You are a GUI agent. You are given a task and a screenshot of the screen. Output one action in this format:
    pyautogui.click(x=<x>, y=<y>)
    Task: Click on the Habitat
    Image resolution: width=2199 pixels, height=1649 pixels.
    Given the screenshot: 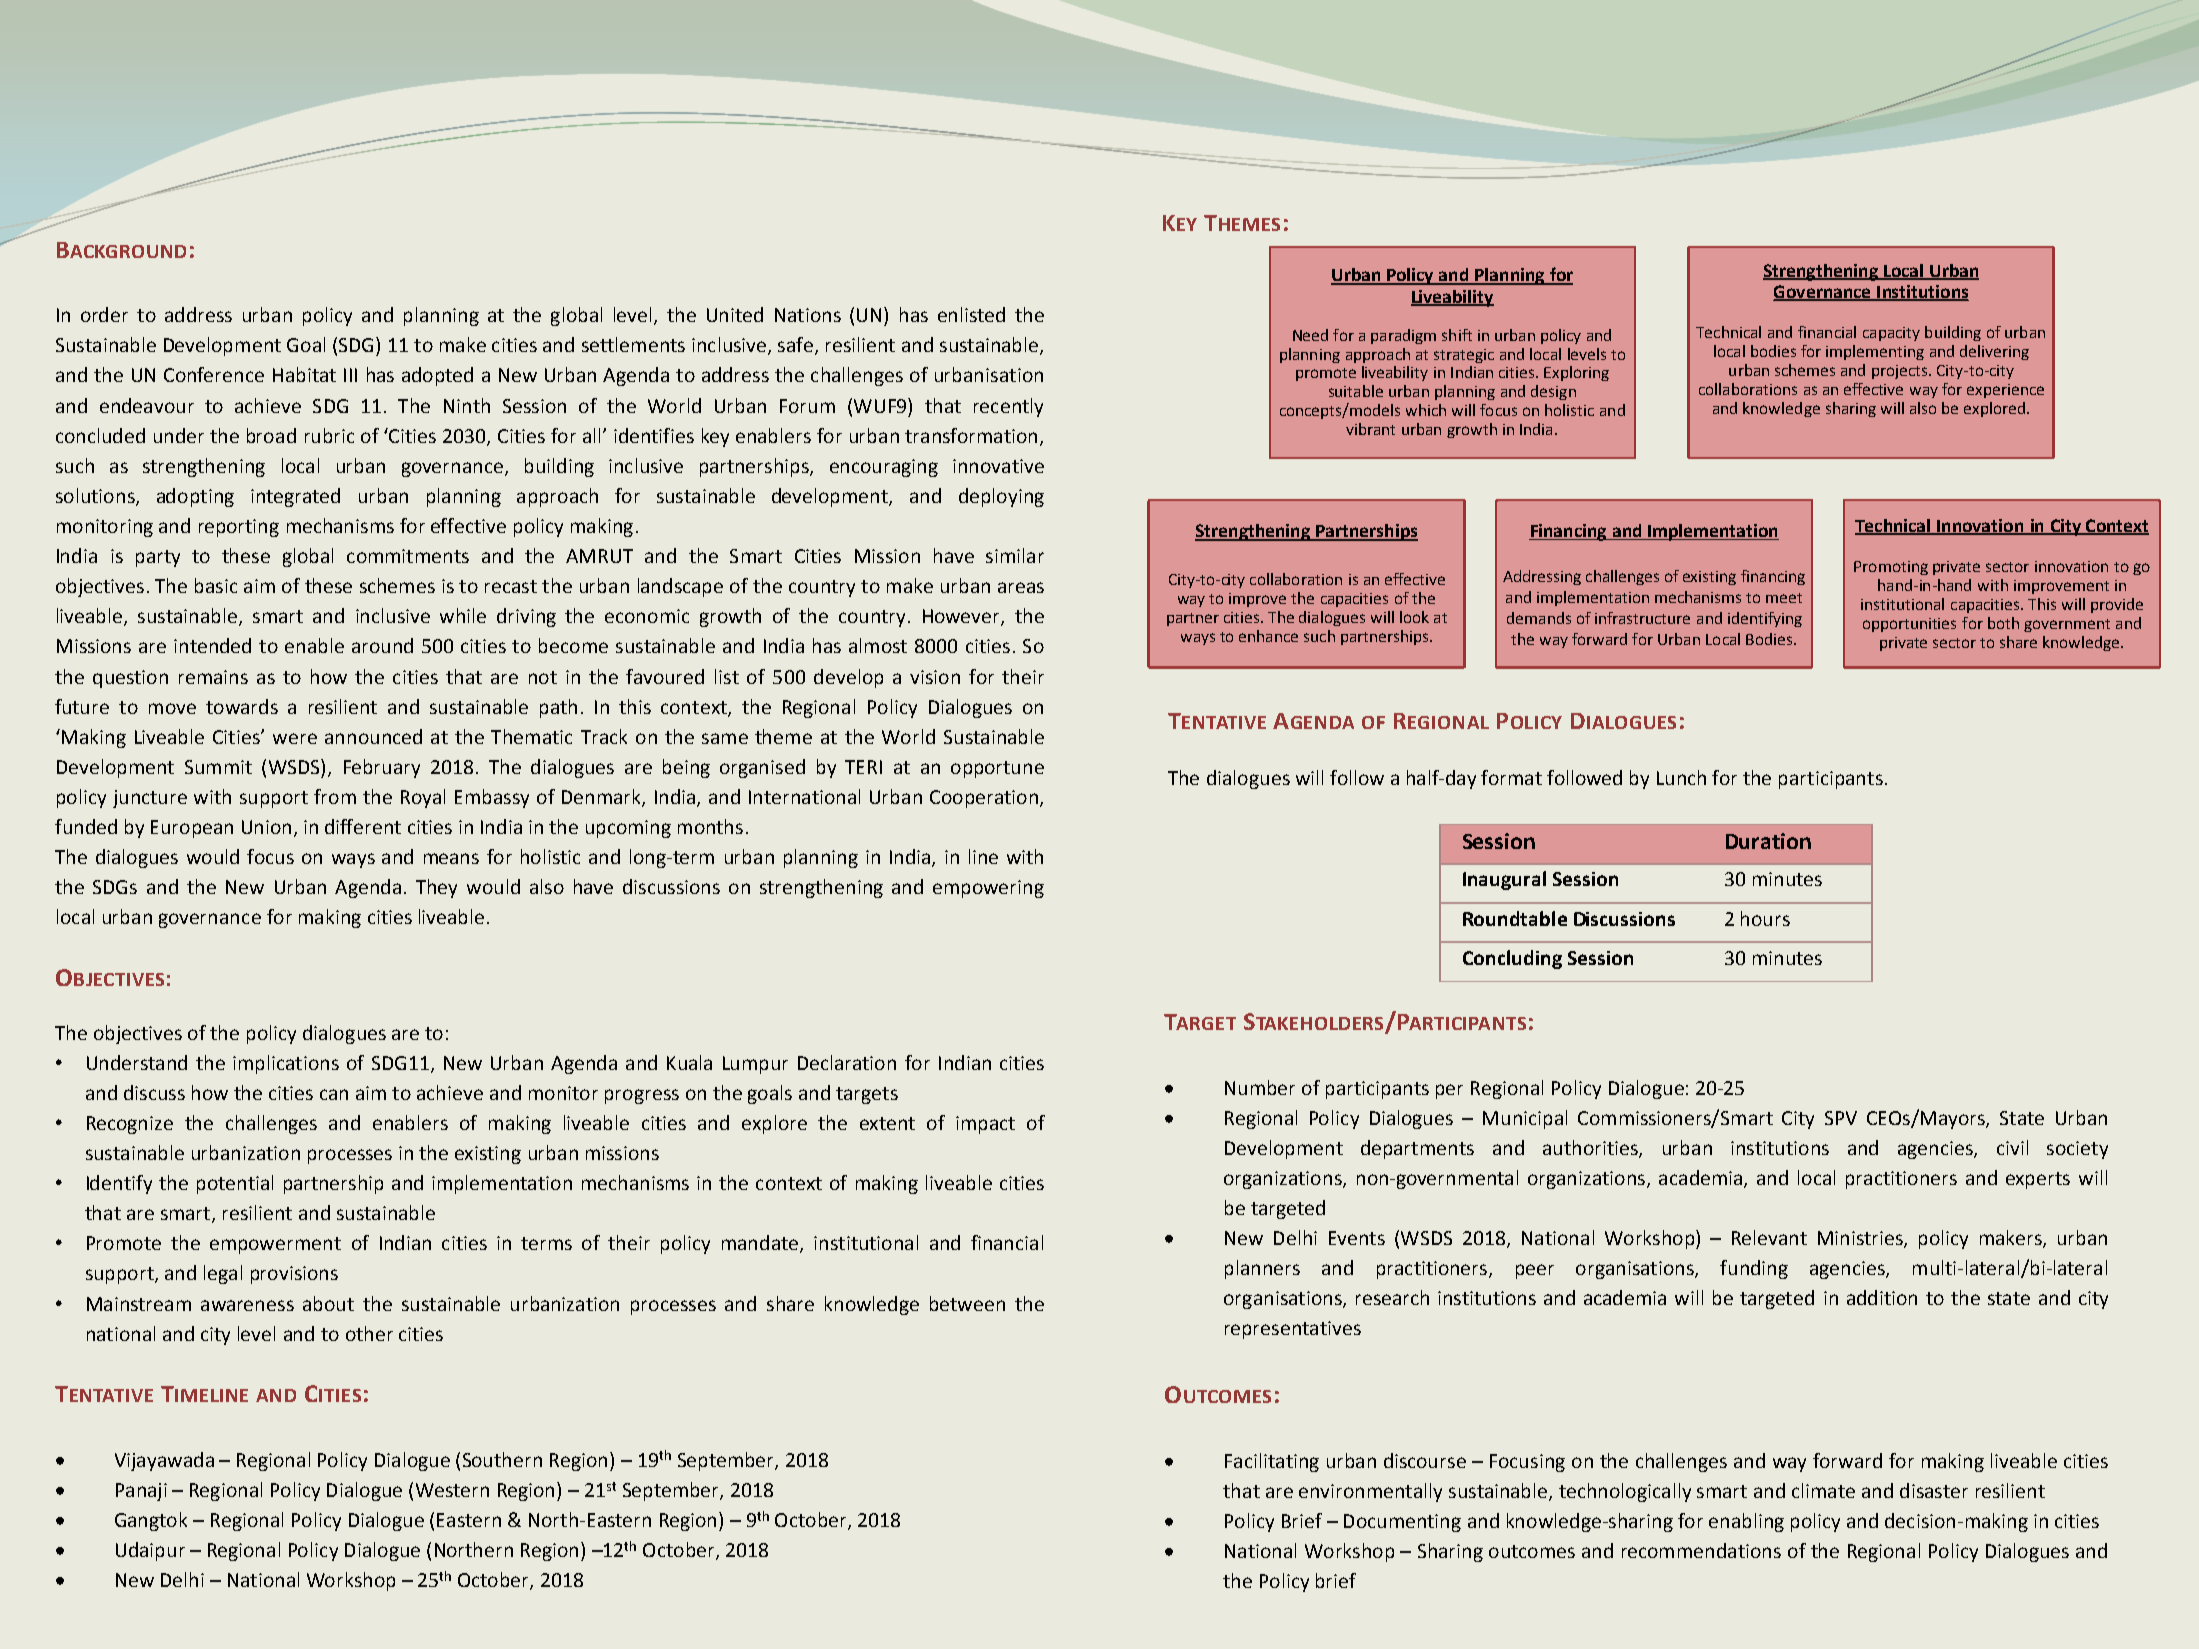 What is the action you would take?
    pyautogui.click(x=304, y=374)
